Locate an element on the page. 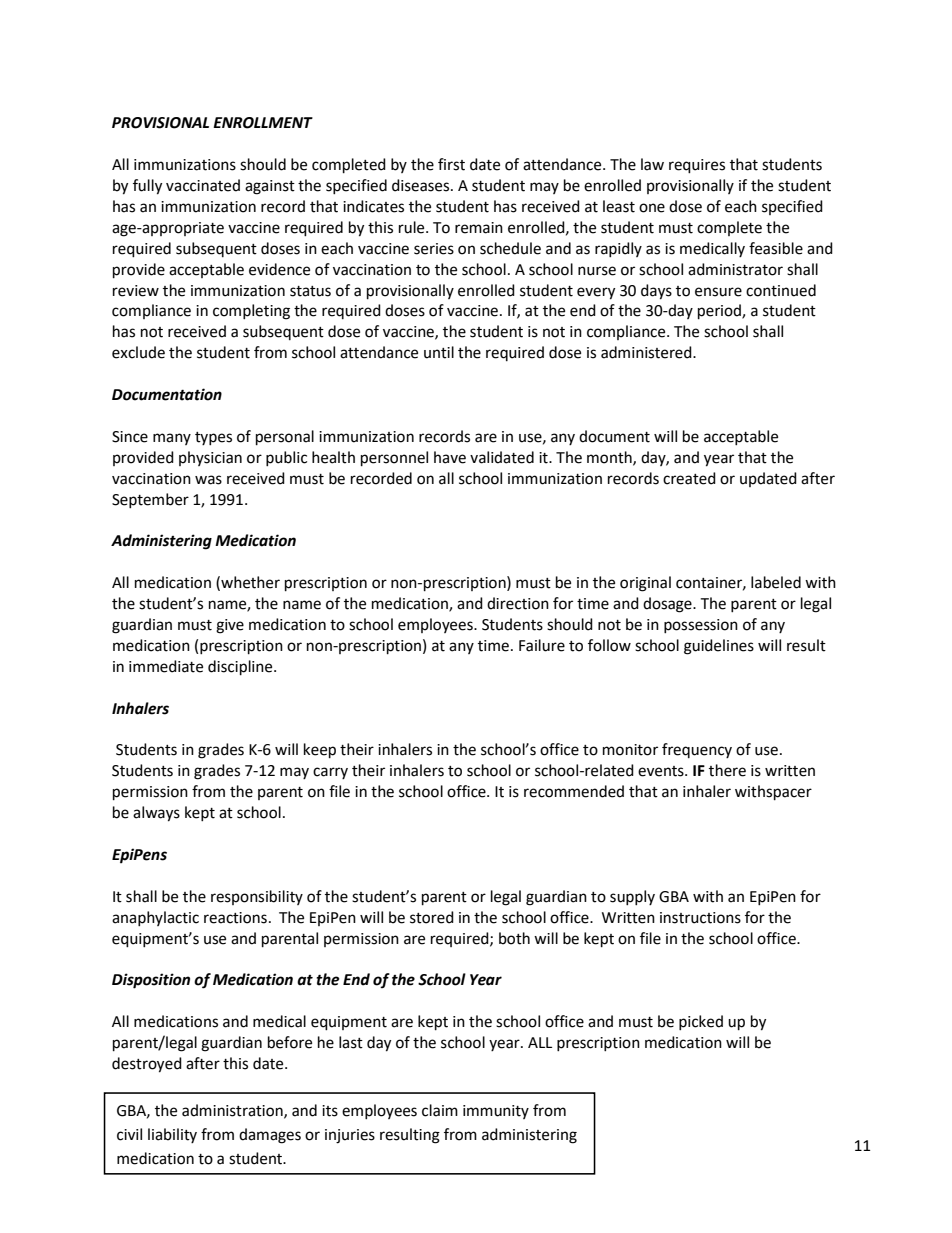 Image resolution: width=952 pixels, height=1233 pixels. claim is located at coordinates (440, 1110).
